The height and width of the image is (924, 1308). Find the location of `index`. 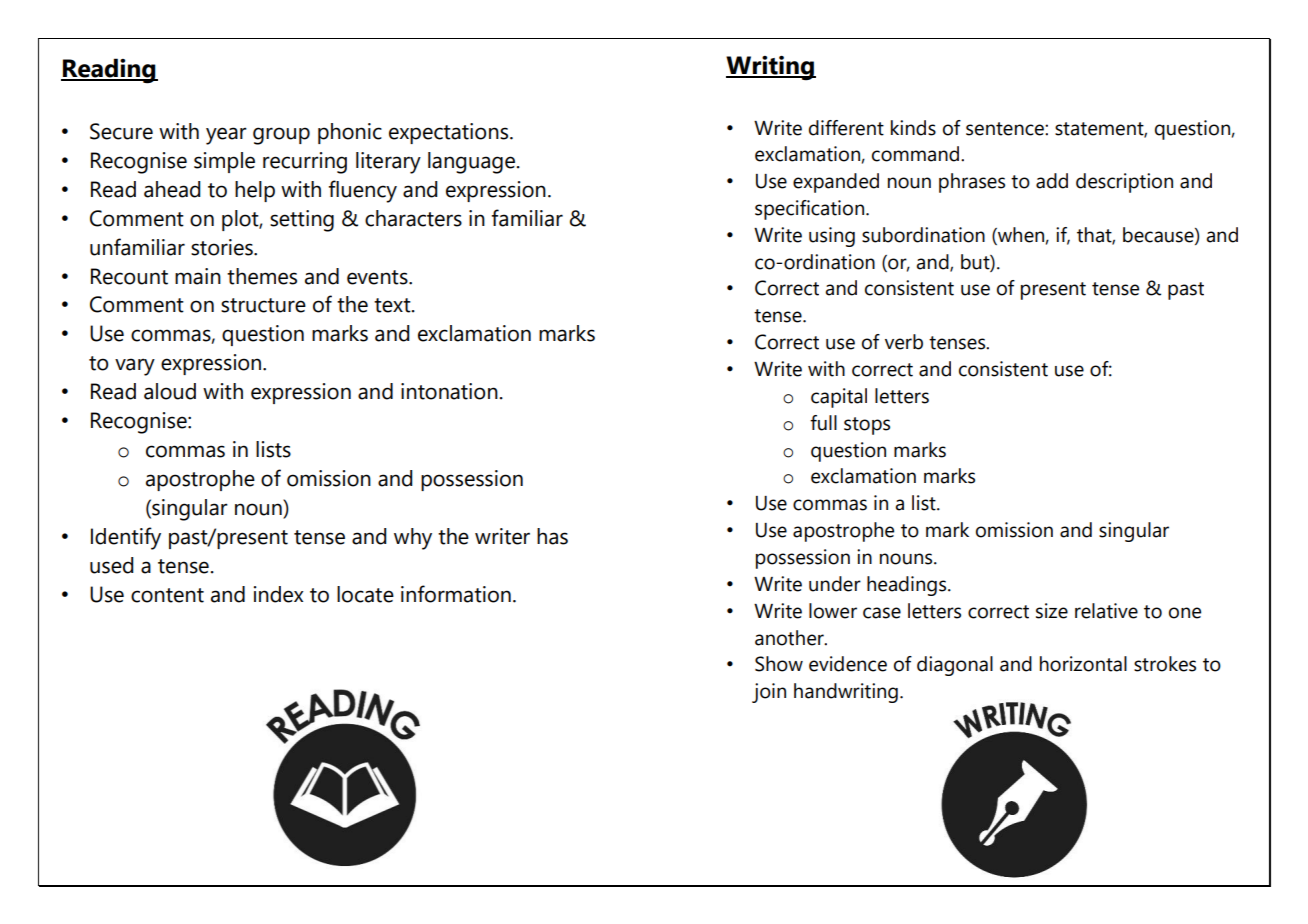

index is located at coordinates (279, 594).
